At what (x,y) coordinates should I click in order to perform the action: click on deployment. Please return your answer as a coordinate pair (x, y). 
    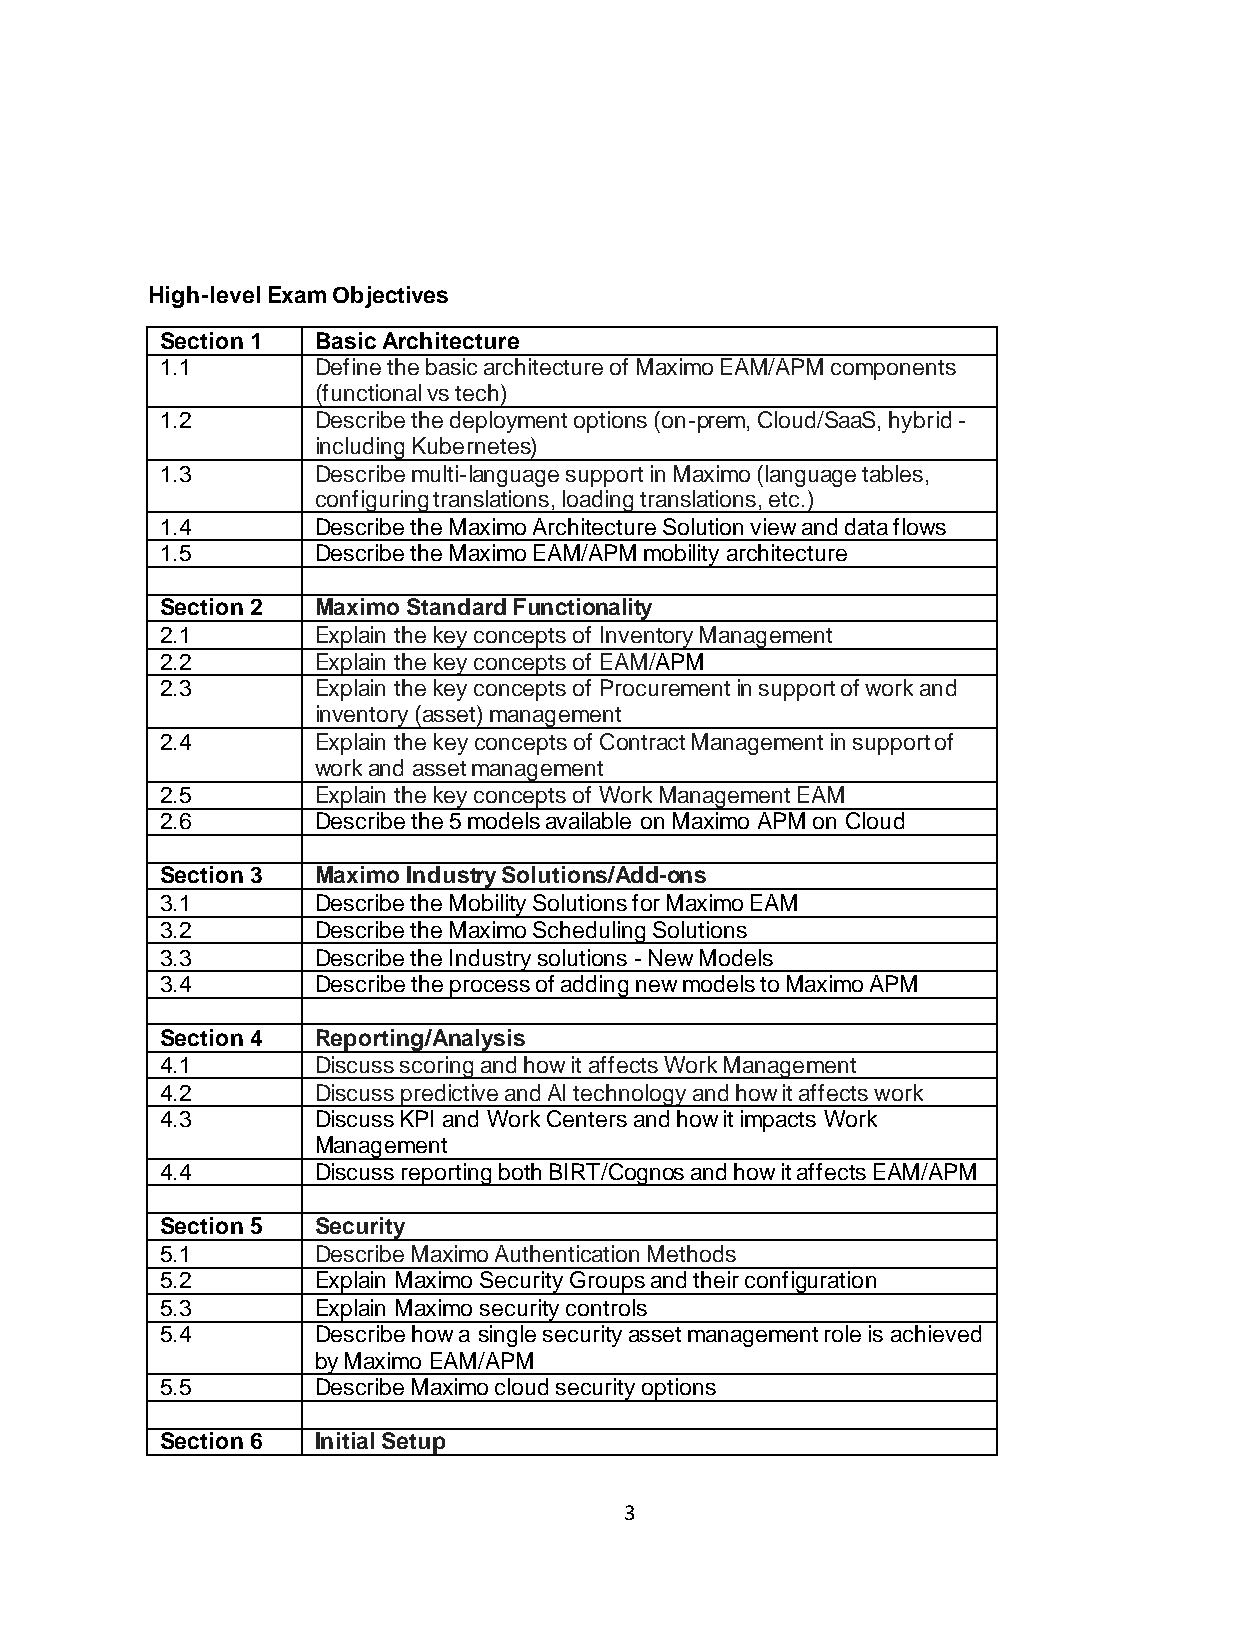
    Looking at the image, I should click on (508, 422).
